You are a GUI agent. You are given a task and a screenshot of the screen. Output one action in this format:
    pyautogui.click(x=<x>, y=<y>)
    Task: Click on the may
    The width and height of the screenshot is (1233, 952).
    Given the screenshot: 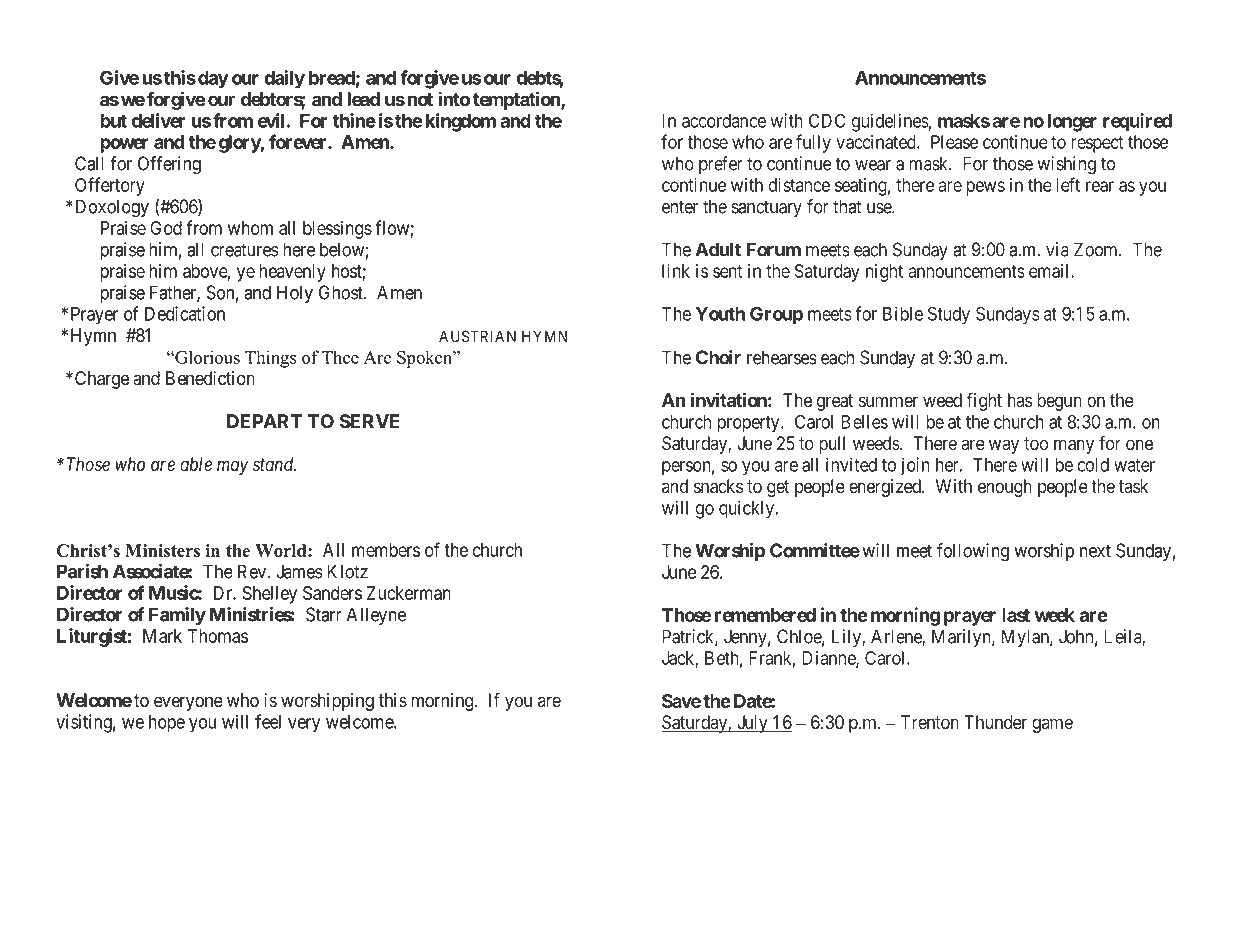 What is the action you would take?
    pyautogui.click(x=232, y=467)
